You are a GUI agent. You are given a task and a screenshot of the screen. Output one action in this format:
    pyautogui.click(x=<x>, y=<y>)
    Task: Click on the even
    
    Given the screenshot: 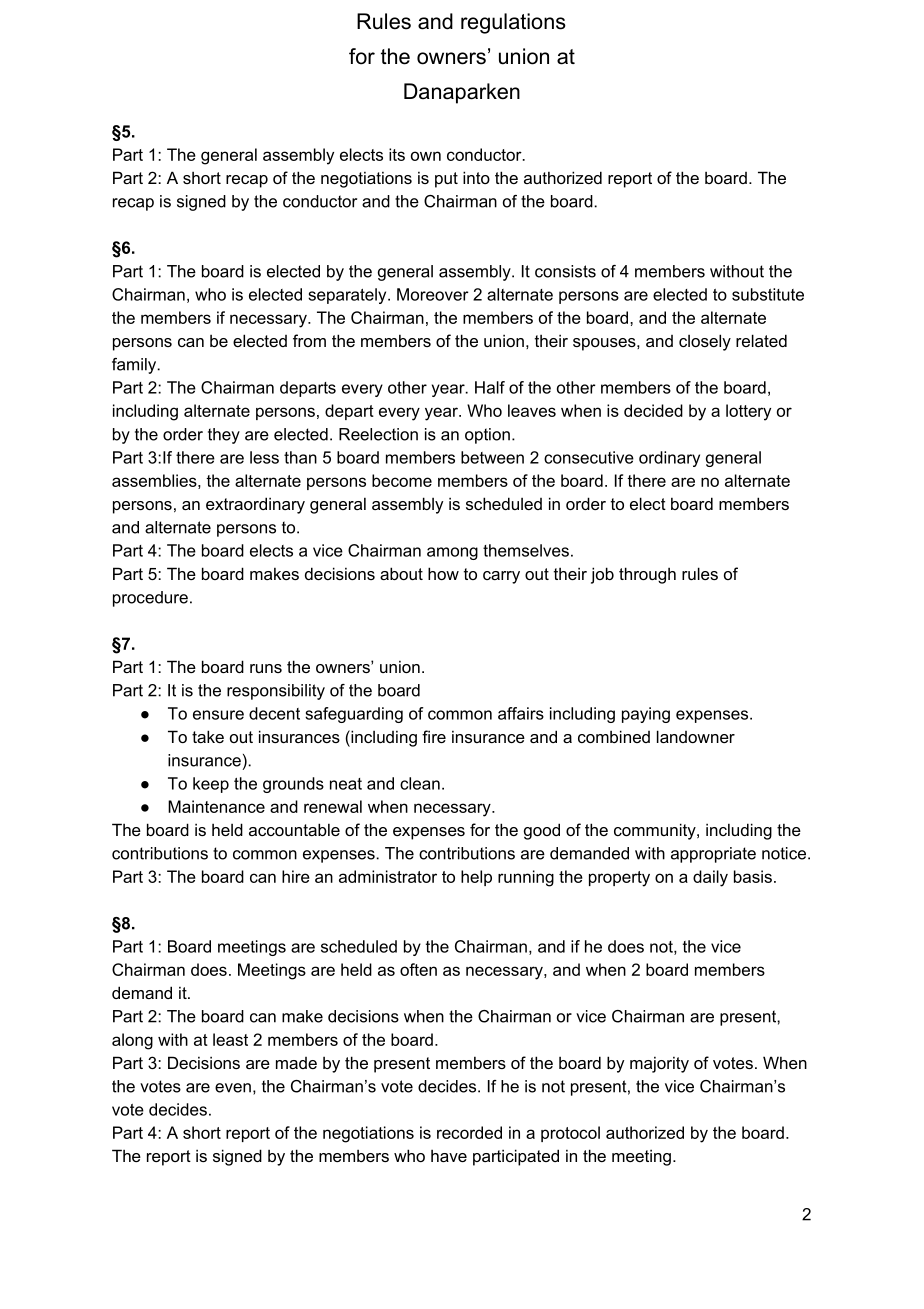 What is the action you would take?
    pyautogui.click(x=233, y=1088)
